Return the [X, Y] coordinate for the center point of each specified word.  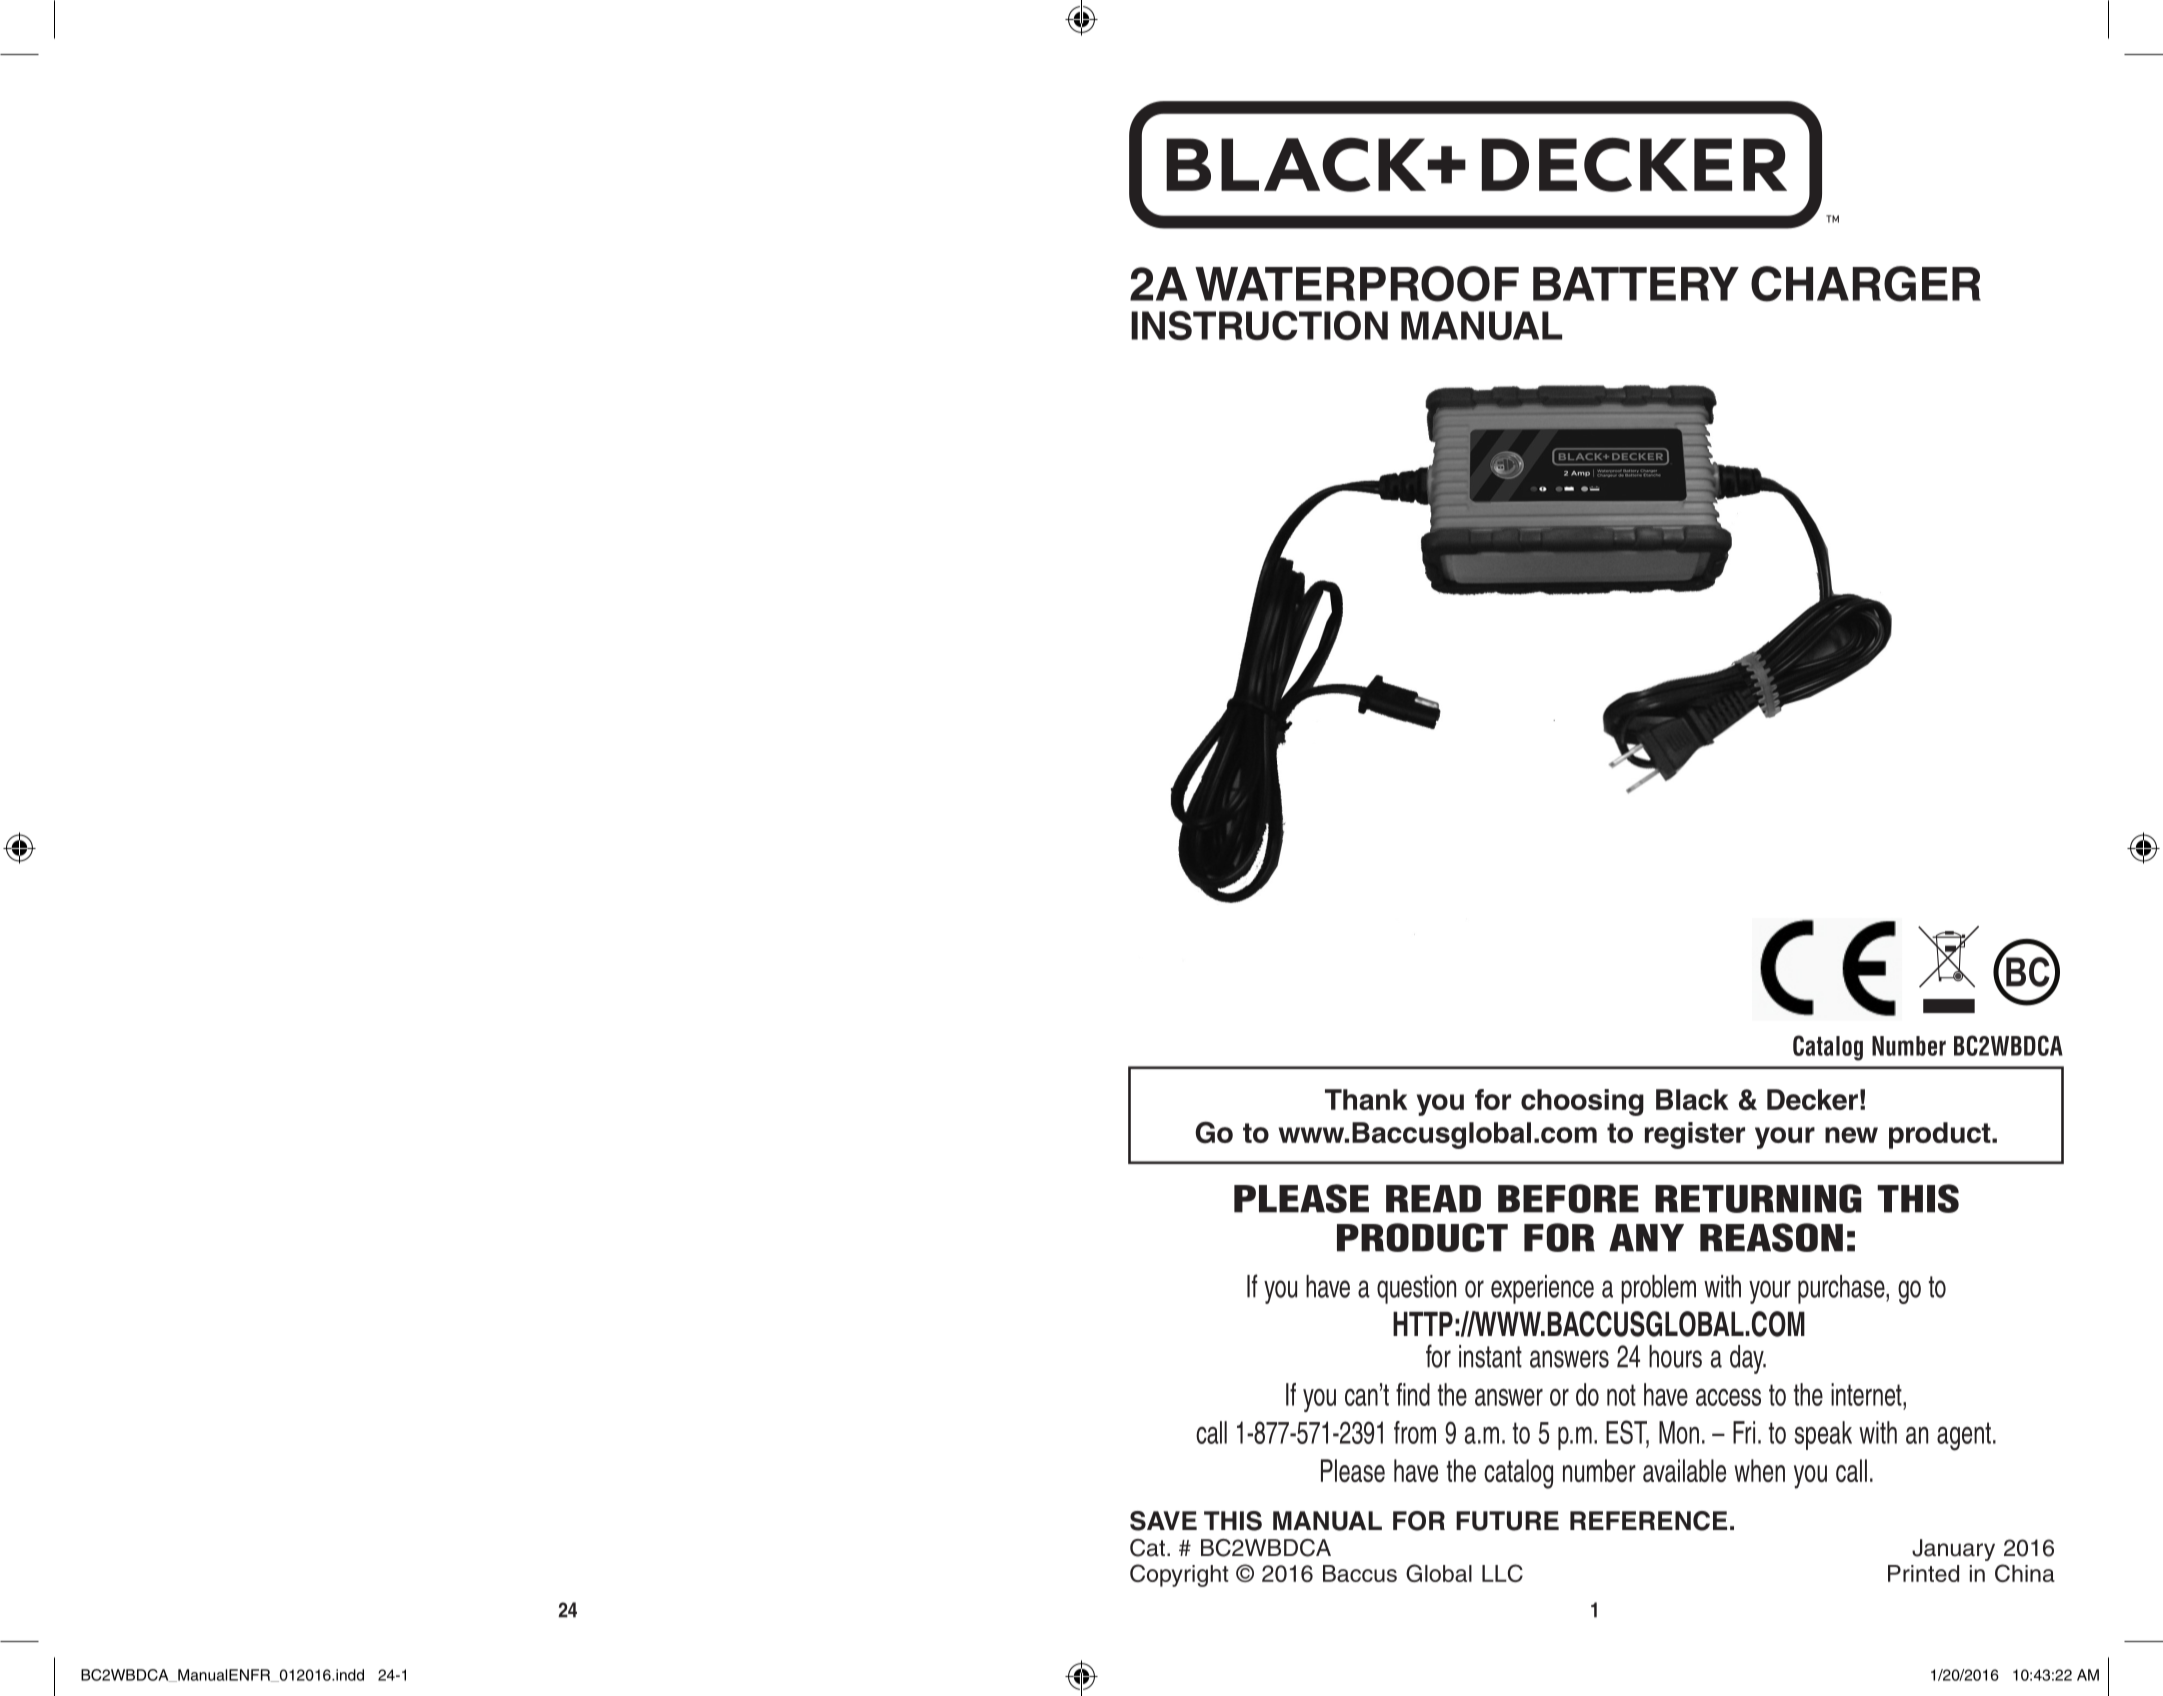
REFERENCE [1648, 1521]
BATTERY [1636, 284]
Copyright [1179, 1575]
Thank [1366, 1099]
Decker [1812, 1099]
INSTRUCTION [1259, 326]
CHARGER [1866, 284]
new [1851, 1135]
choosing [1582, 1102]
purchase [1842, 1289]
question [1416, 1289]
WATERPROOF [1357, 284]
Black [1692, 1099]
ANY [1646, 1238]
